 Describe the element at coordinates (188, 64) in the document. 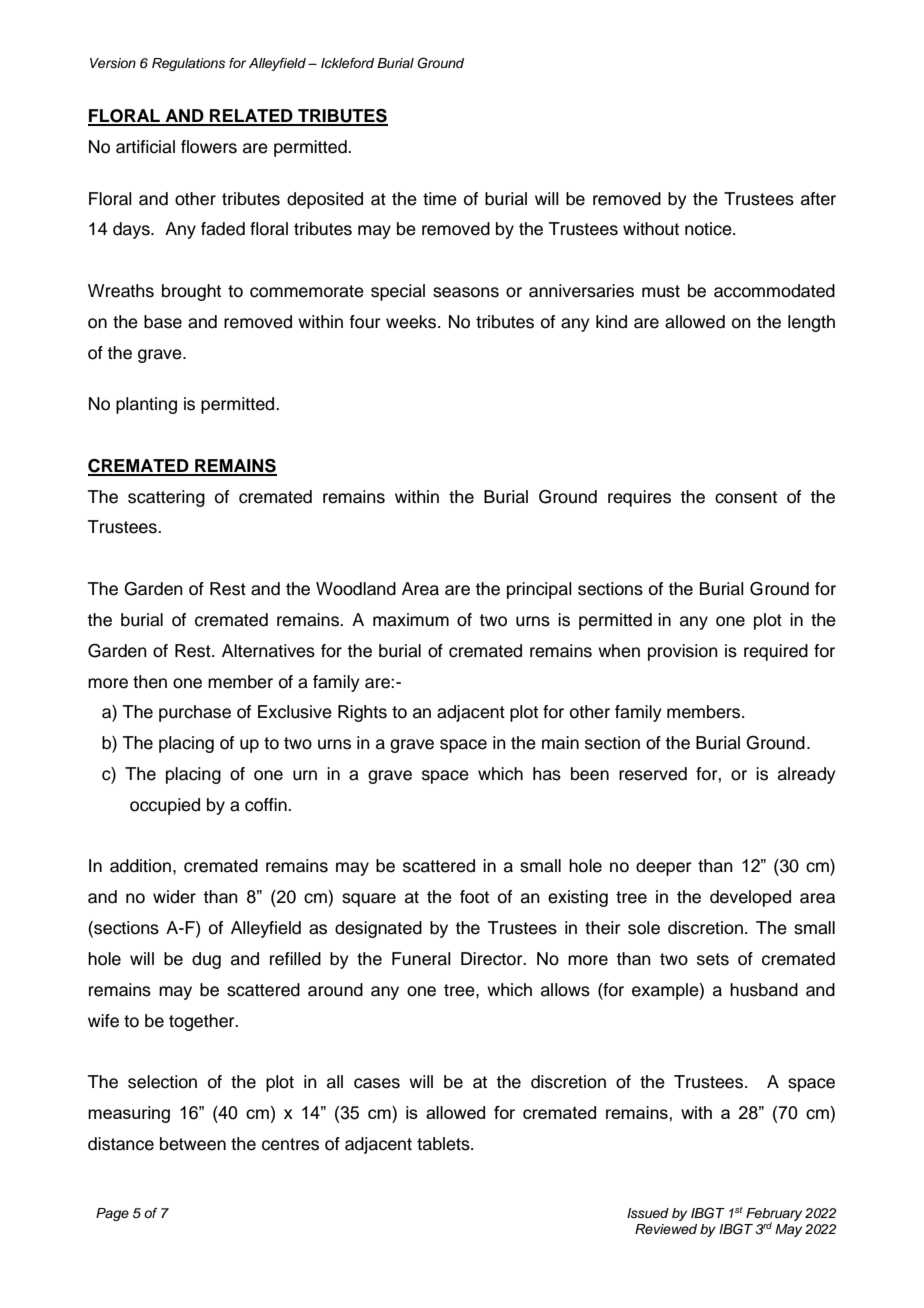

I see `Regulations` at that location.
